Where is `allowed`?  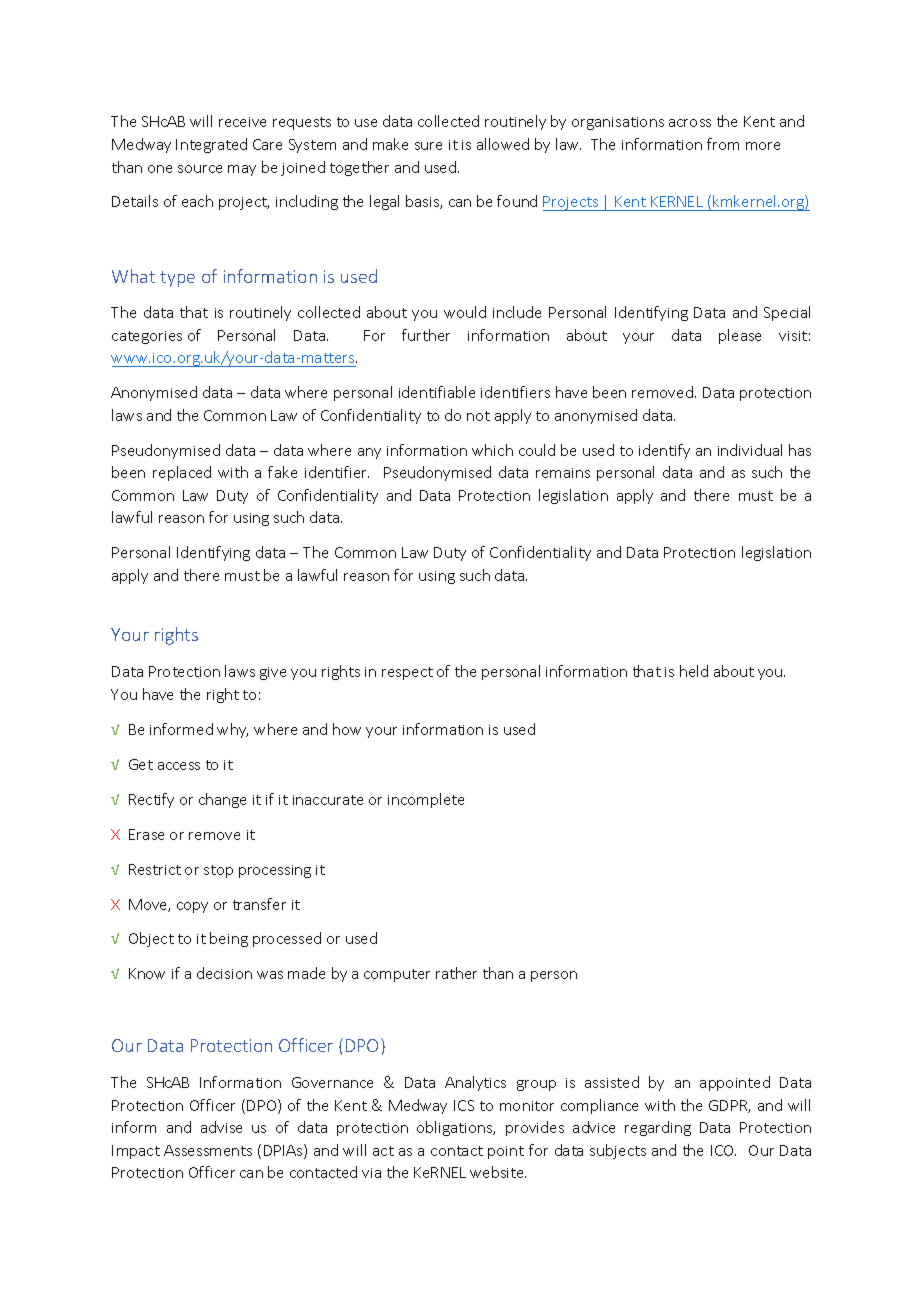 allowed is located at coordinates (503, 144).
